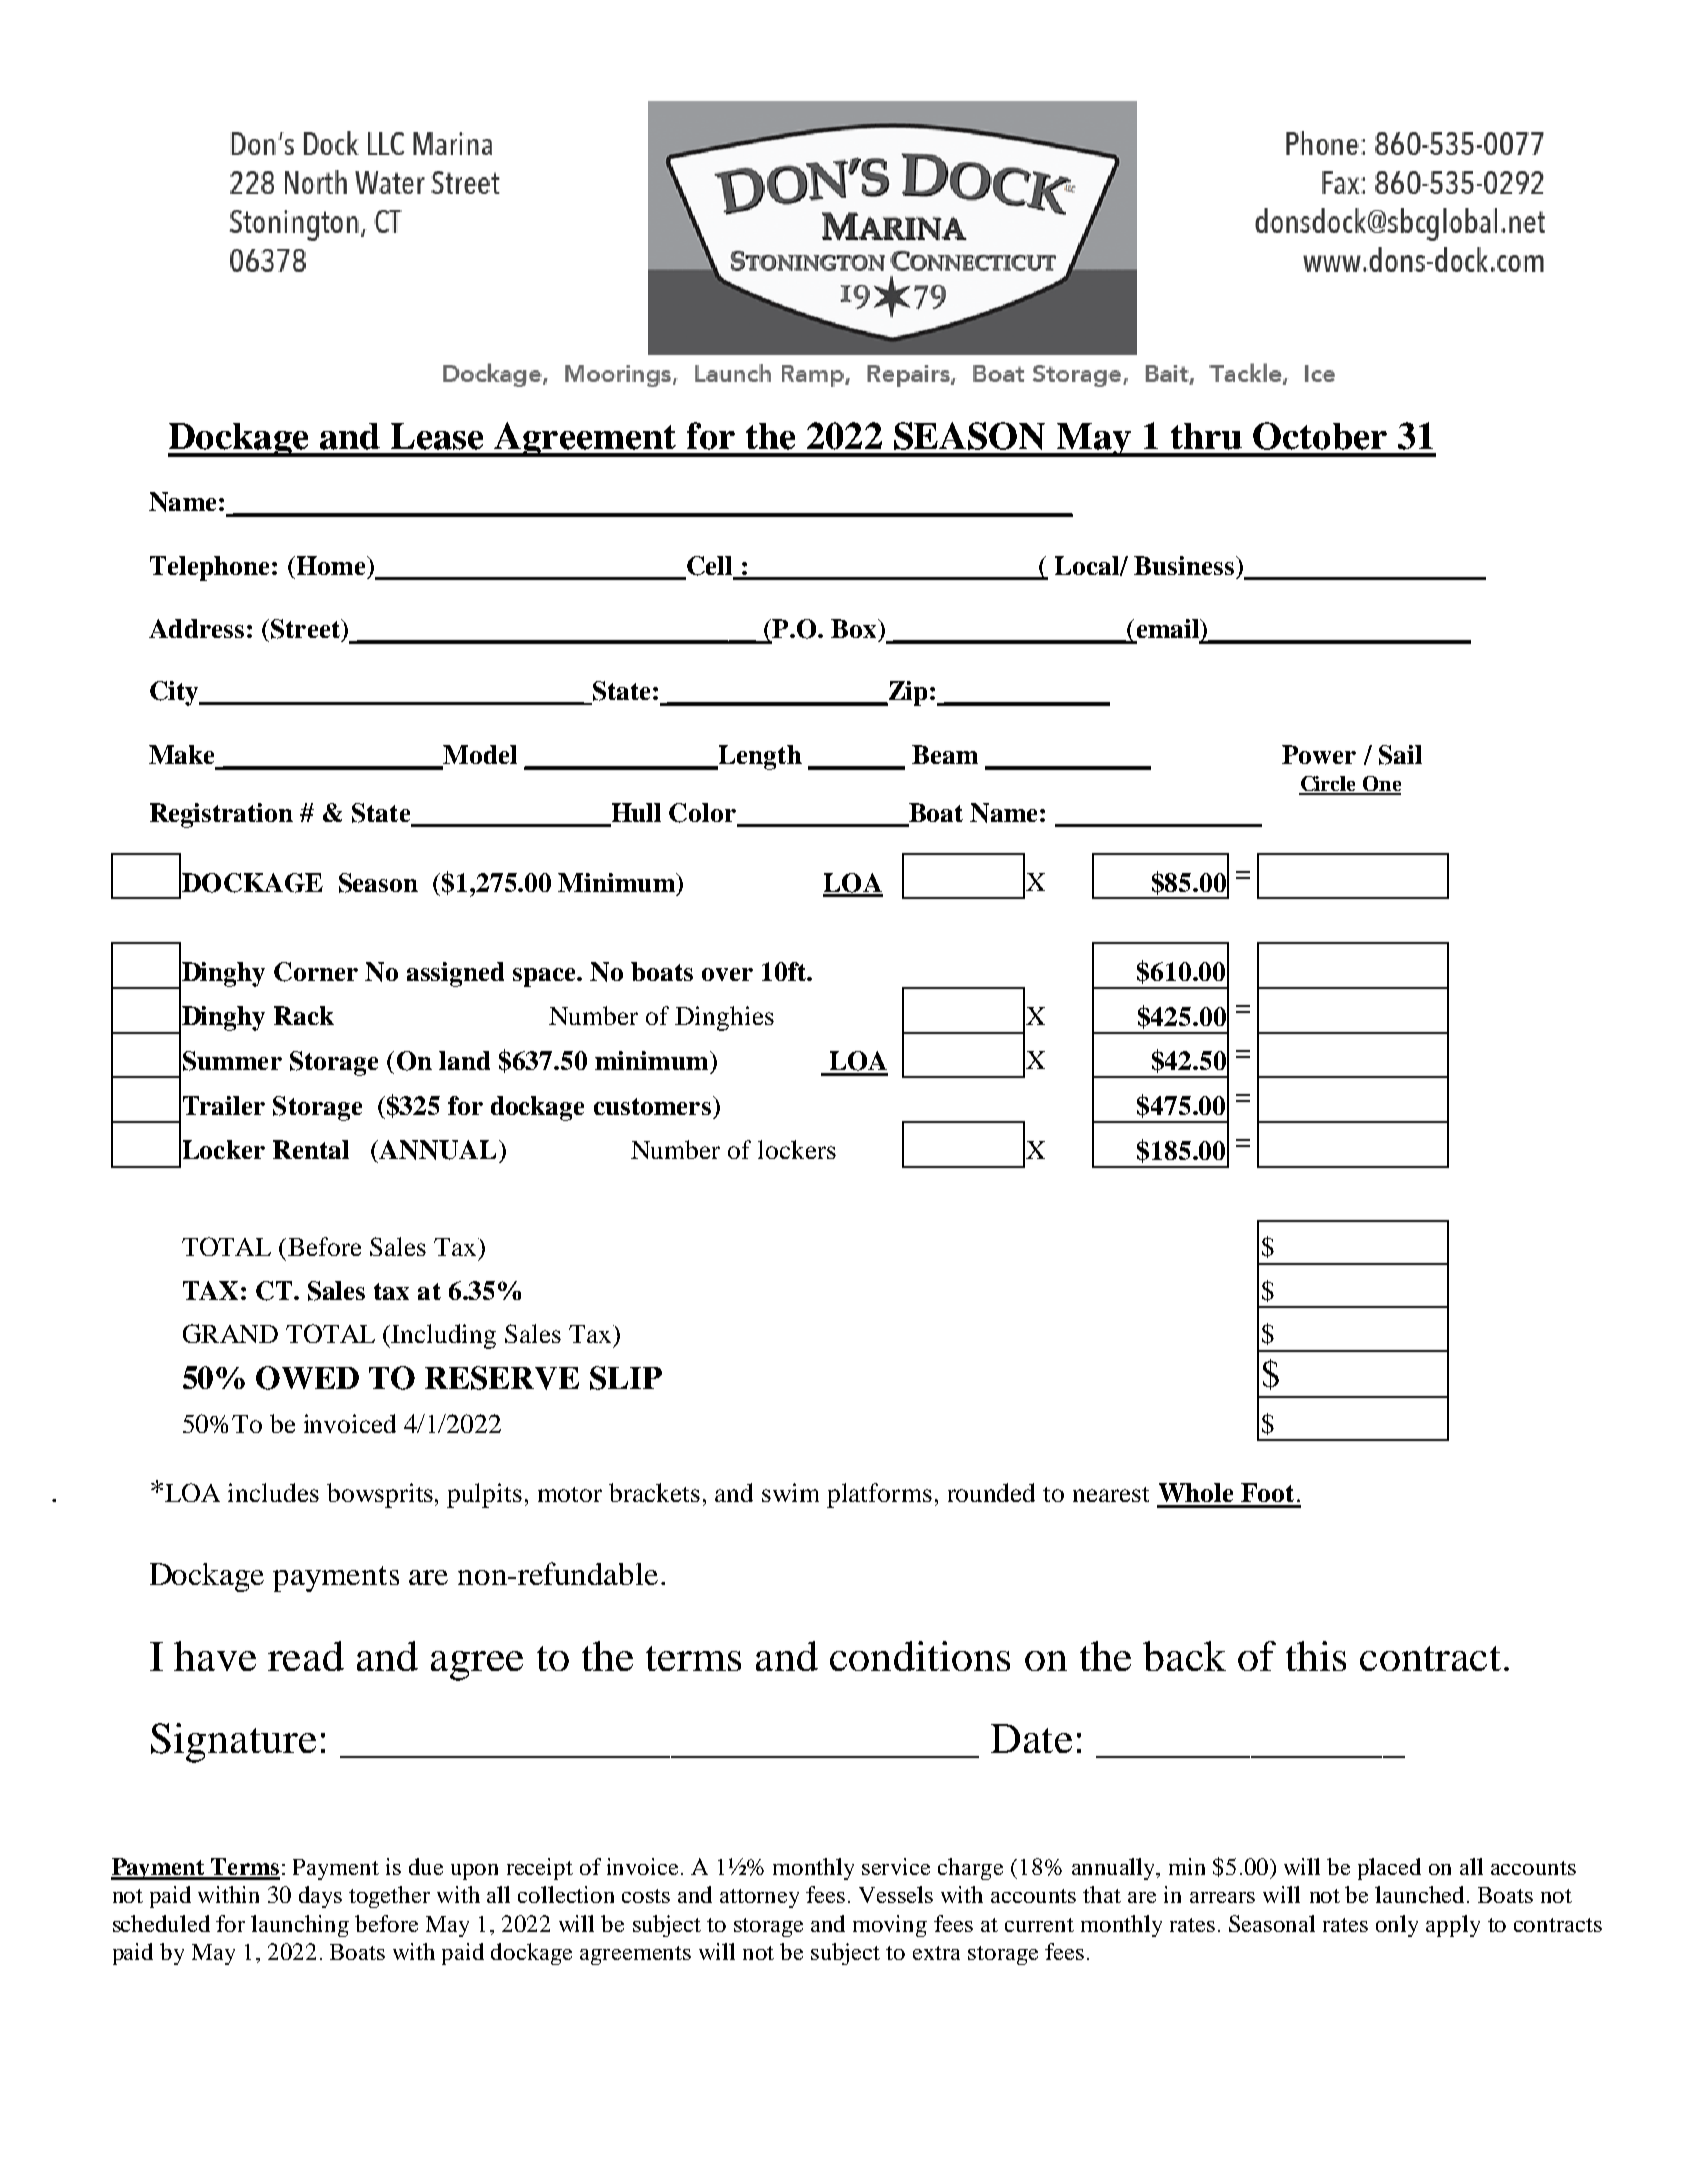 The width and height of the image is (1684, 2179). What do you see at coordinates (855, 628) in the image?
I see `Box` at bounding box center [855, 628].
